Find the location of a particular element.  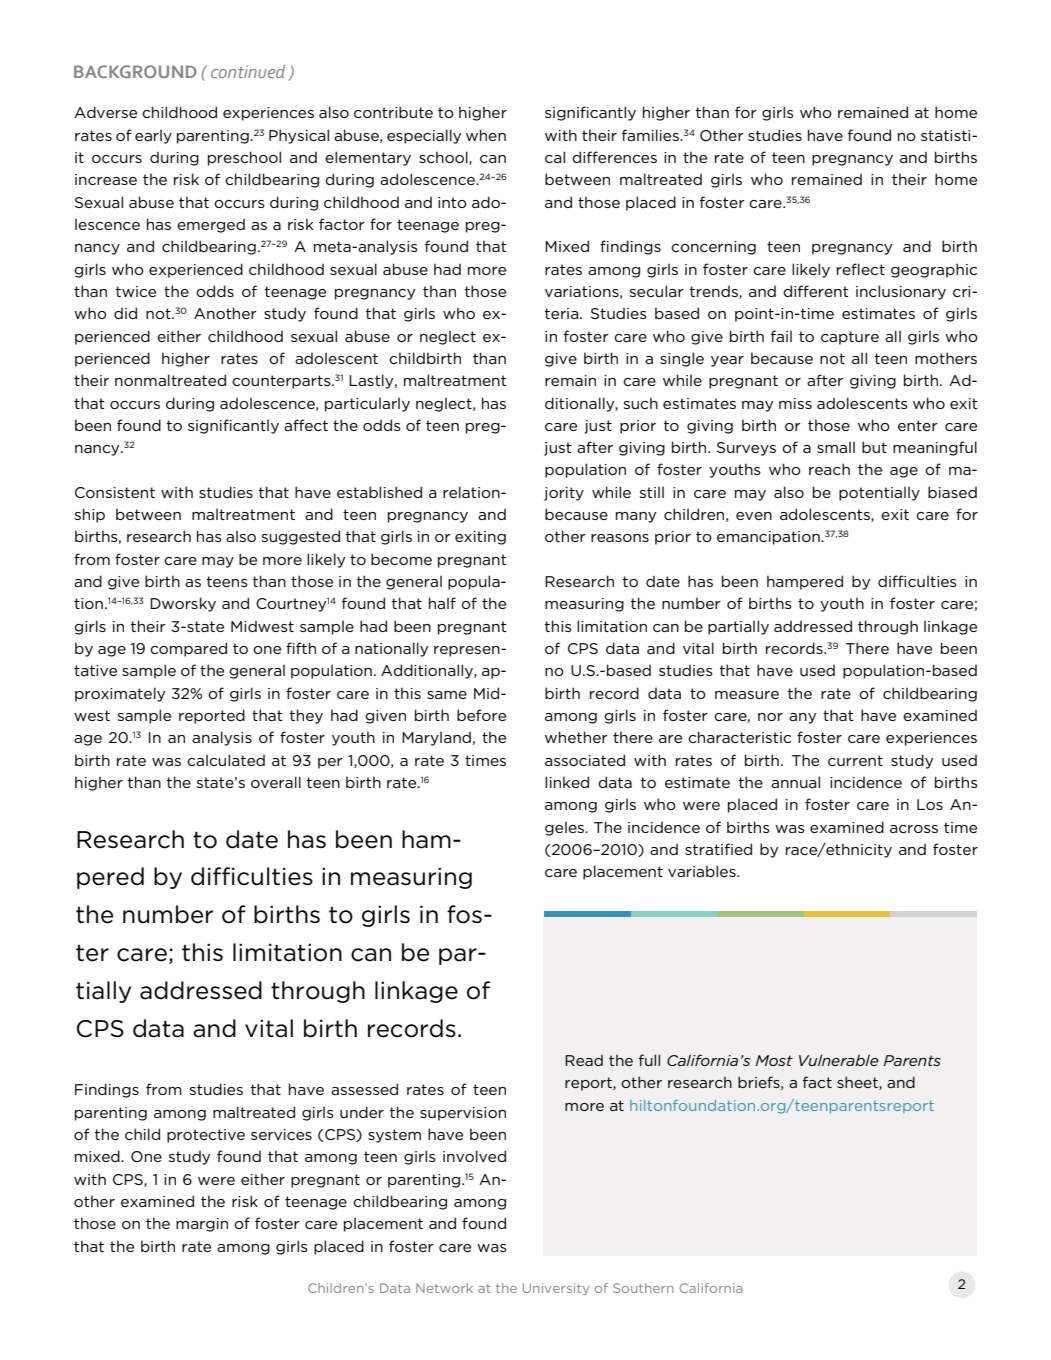

before is located at coordinates (481, 715).
